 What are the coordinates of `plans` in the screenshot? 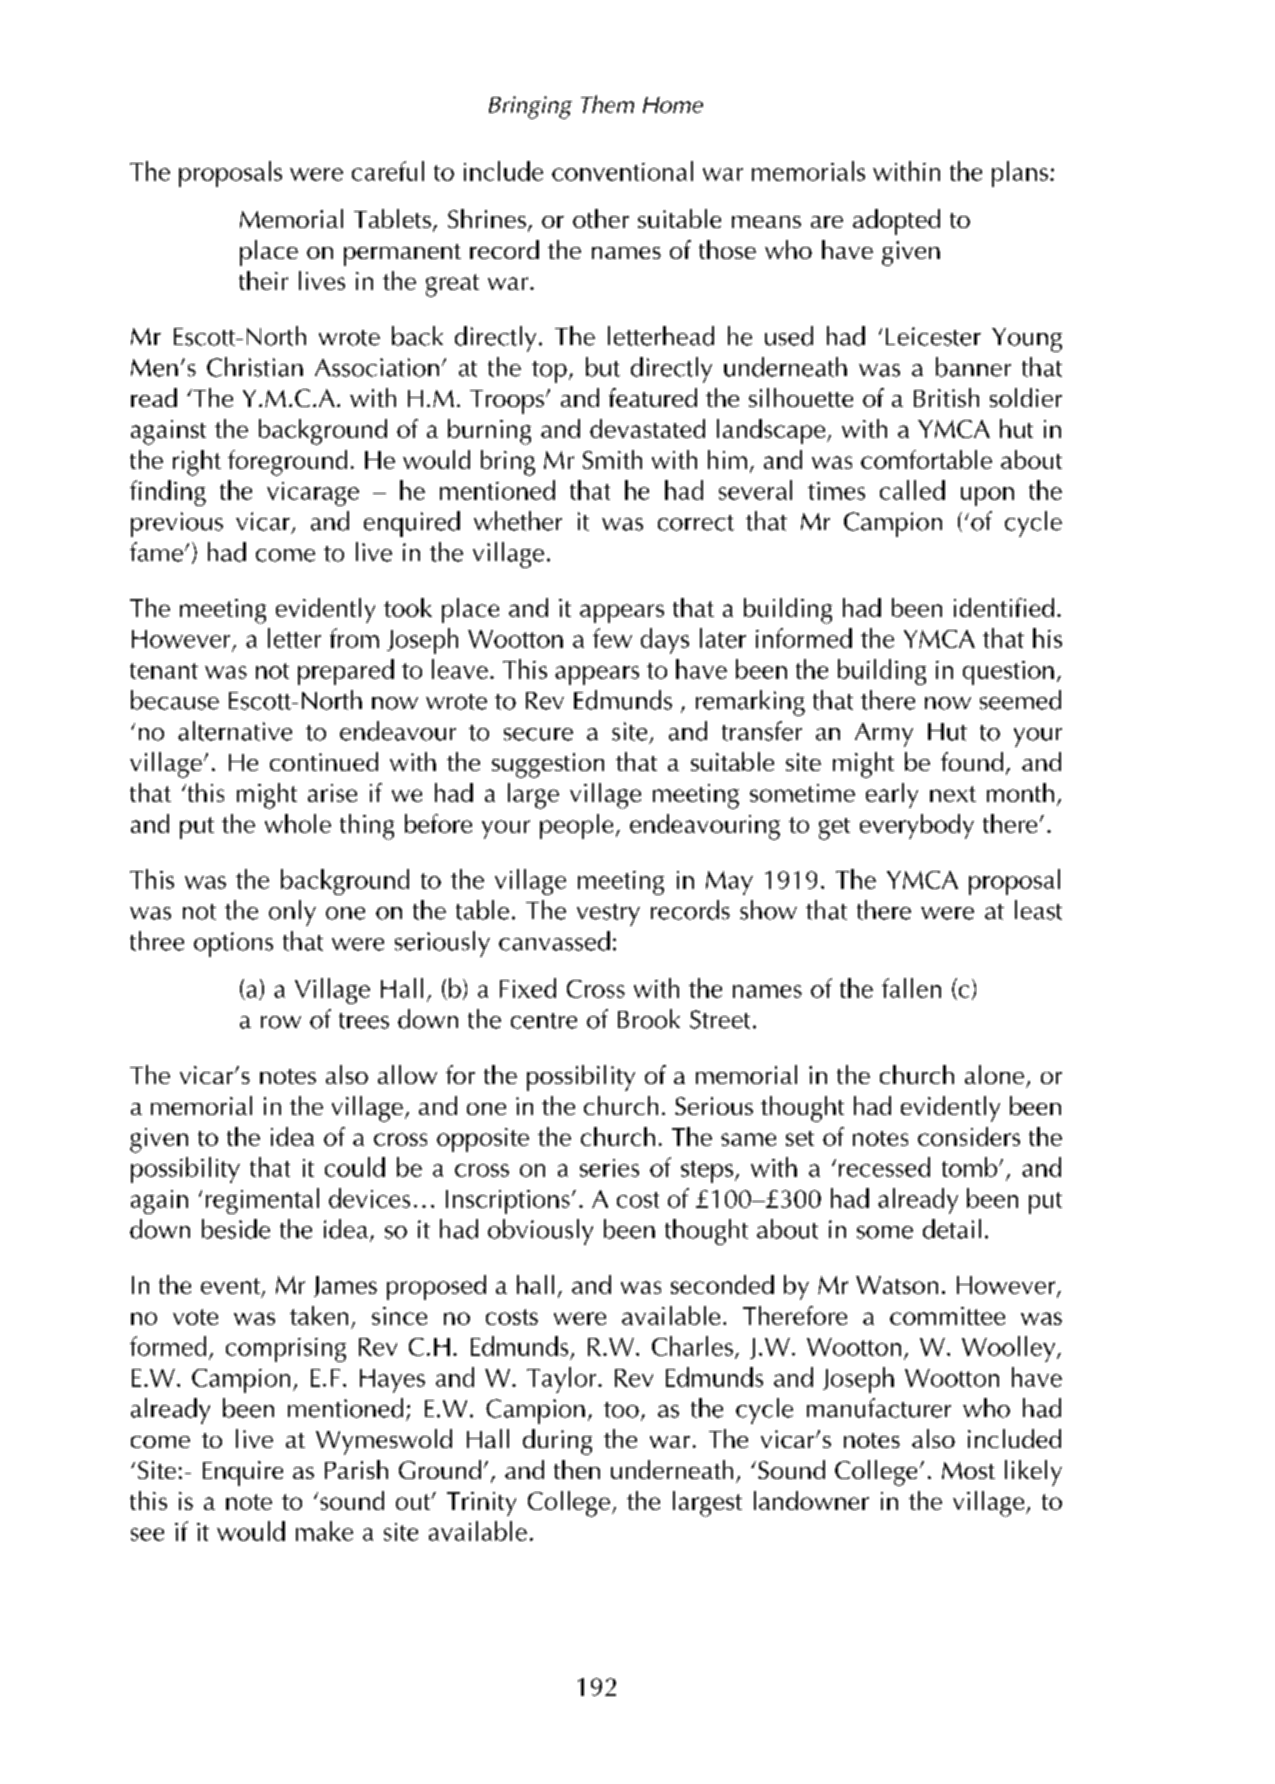 It's located at (1020, 174).
